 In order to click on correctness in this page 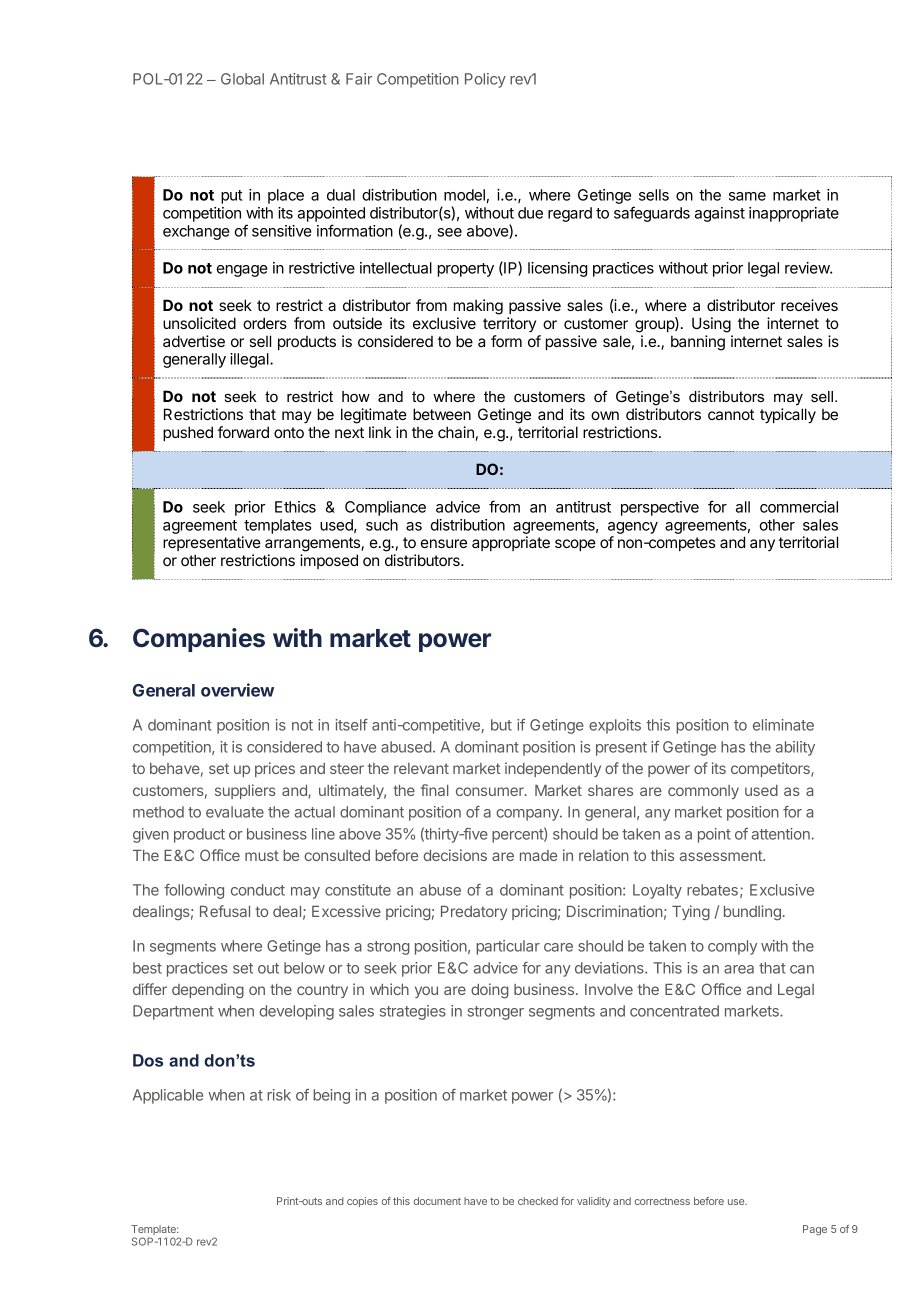, I will do `click(662, 1201)`.
